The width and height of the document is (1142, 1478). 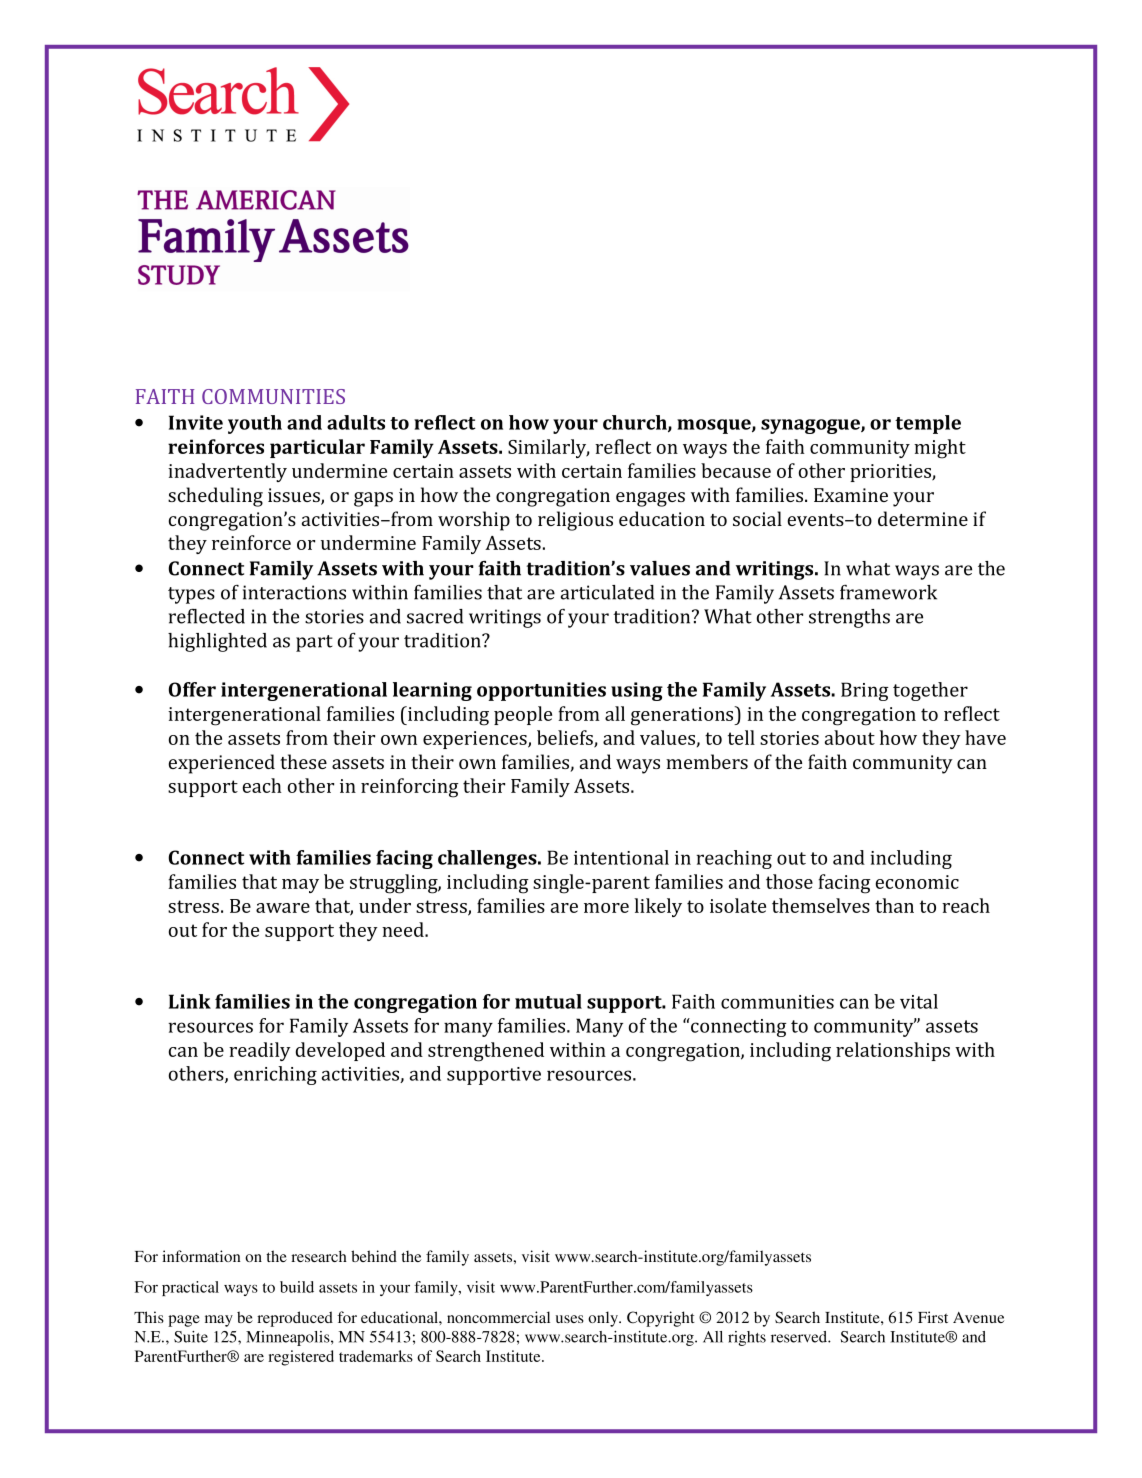 I want to click on reproduced, so click(x=295, y=1319).
